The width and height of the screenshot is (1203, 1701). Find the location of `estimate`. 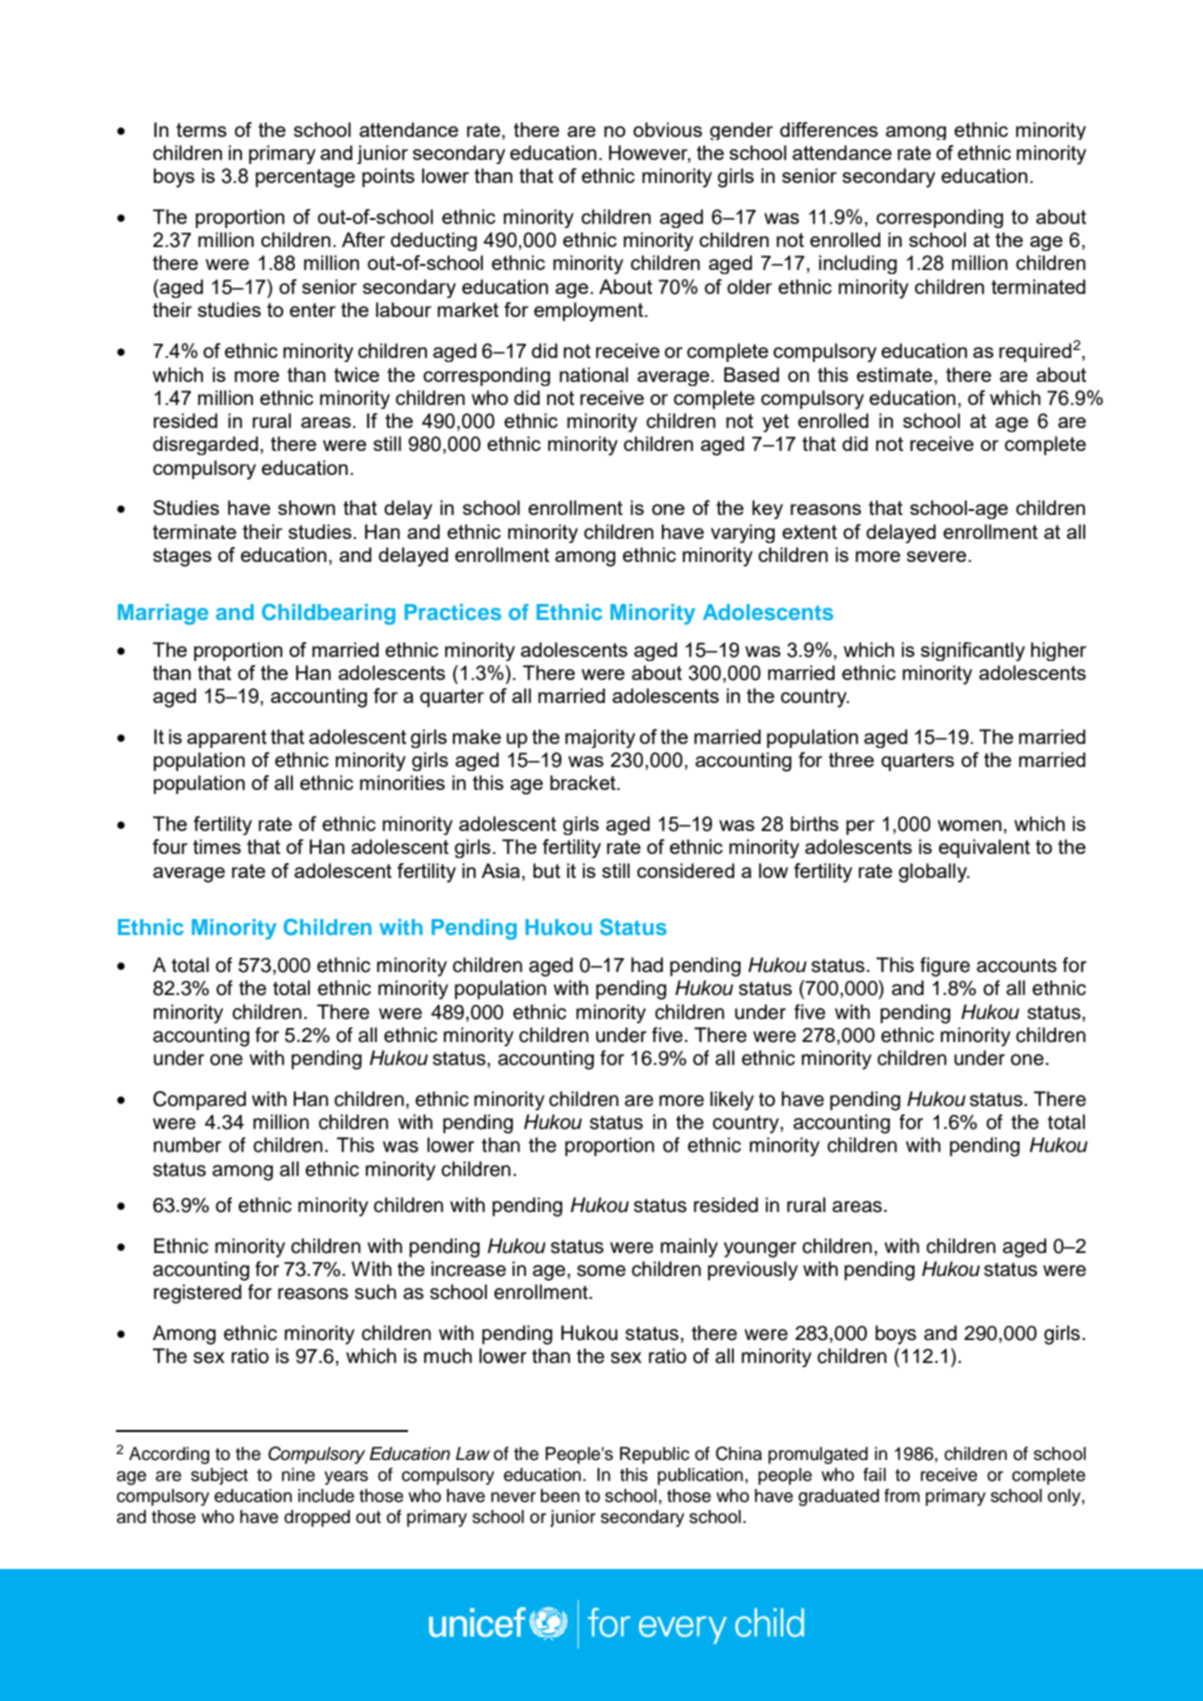

estimate is located at coordinates (896, 374).
